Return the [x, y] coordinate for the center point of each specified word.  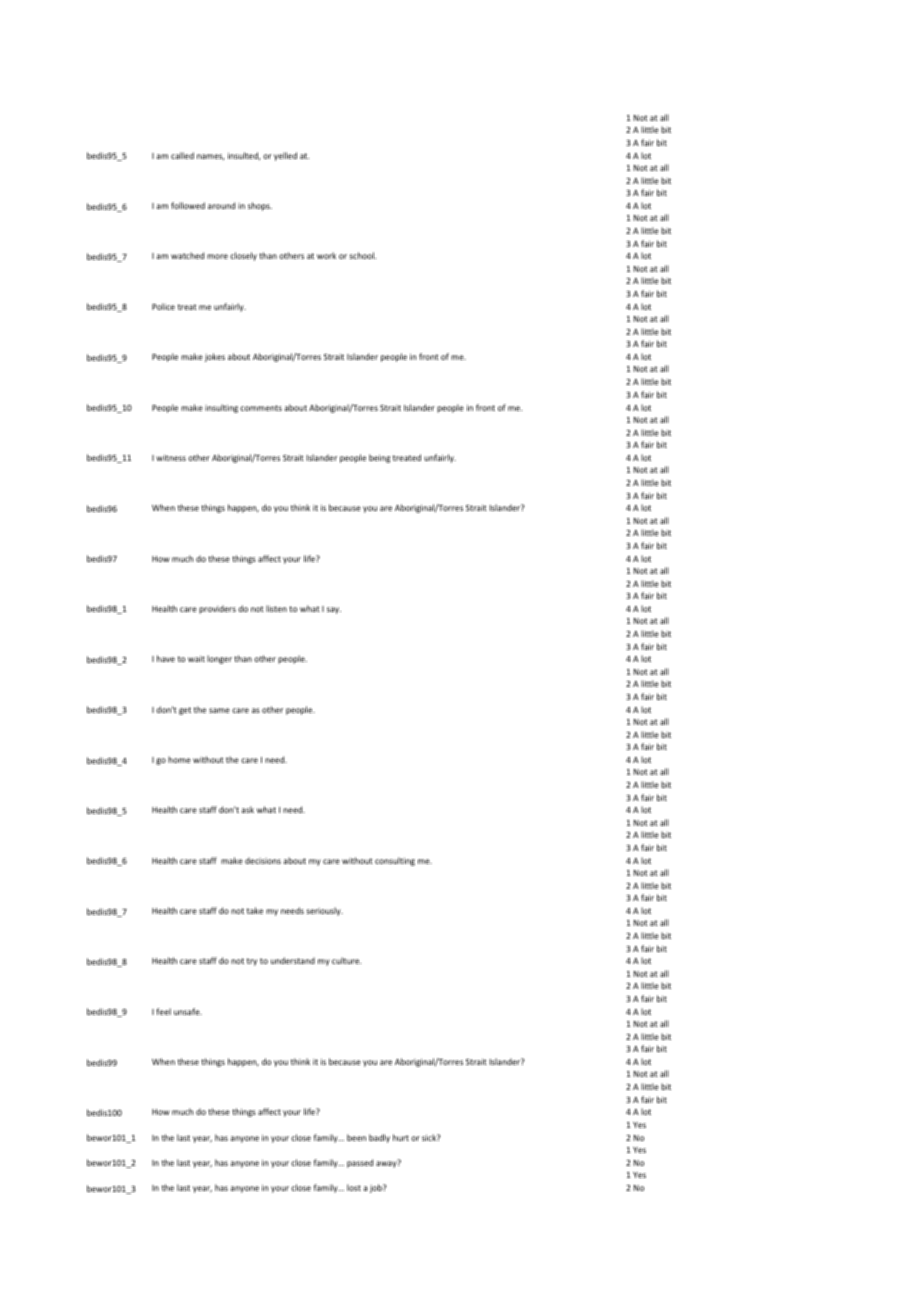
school [362, 255]
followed [188, 205]
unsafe [188, 1011]
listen [276, 608]
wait [196, 659]
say [334, 610]
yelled [285, 156]
